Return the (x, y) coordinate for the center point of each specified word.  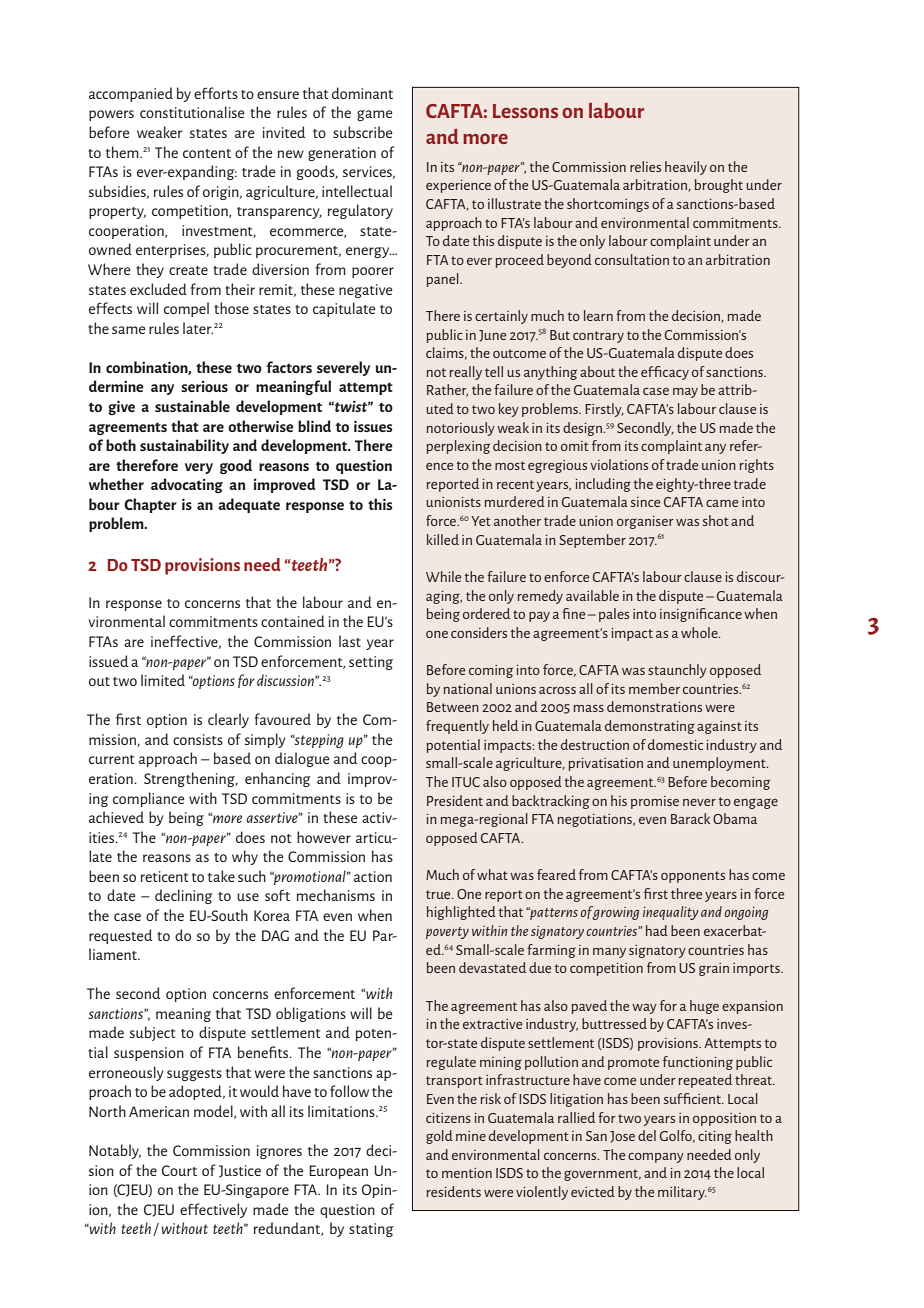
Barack (690, 818)
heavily (686, 168)
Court (179, 1170)
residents (454, 1191)
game (375, 115)
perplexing (458, 447)
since (645, 502)
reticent (165, 876)
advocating (187, 485)
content (207, 153)
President (455, 800)
